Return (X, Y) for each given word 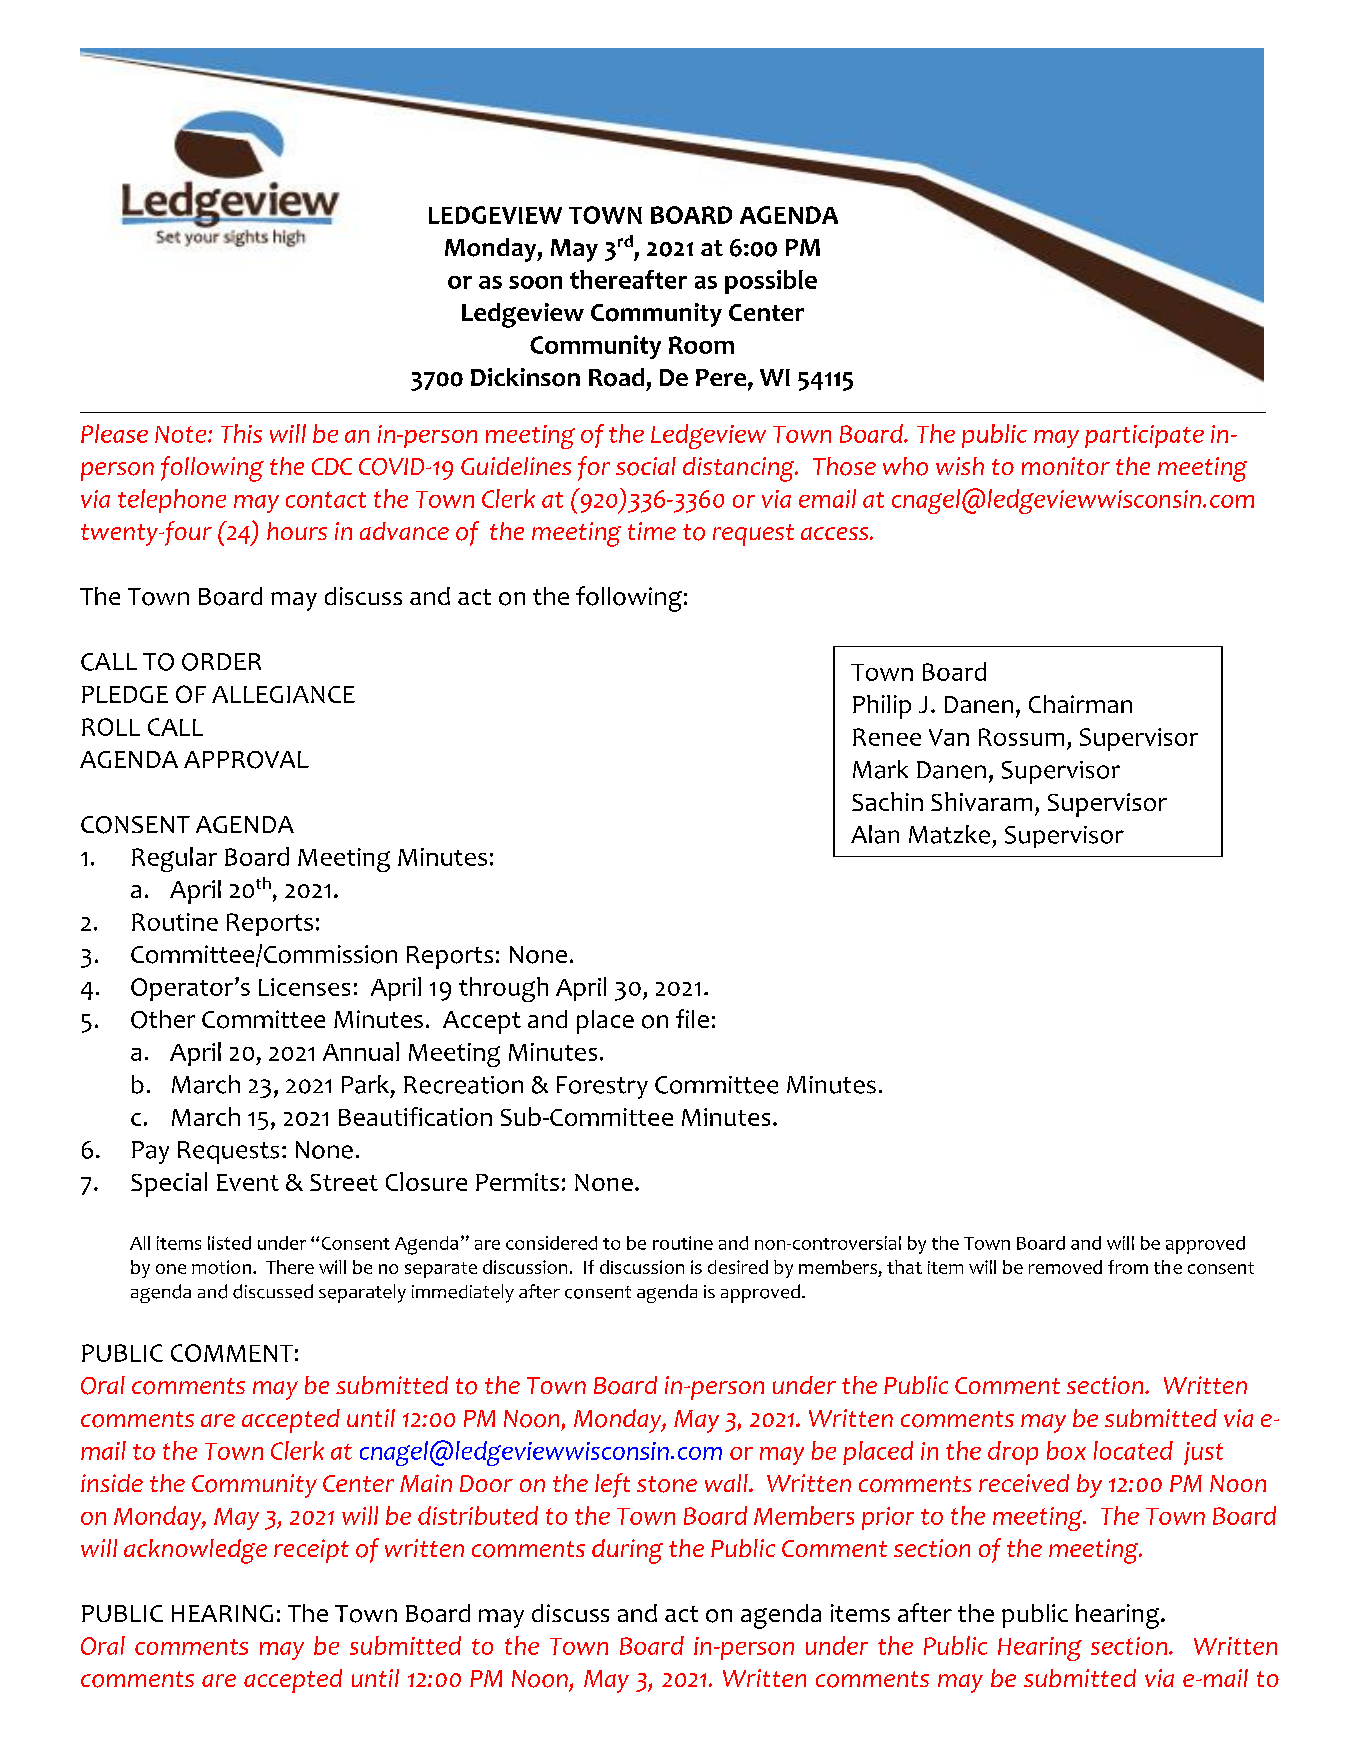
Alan (875, 834)
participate (1144, 436)
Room (701, 345)
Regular (174, 859)
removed (1065, 1267)
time (652, 531)
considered (551, 1243)
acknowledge (195, 1551)
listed (229, 1243)
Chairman (1080, 704)
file (692, 1018)
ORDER (221, 662)
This (241, 433)
